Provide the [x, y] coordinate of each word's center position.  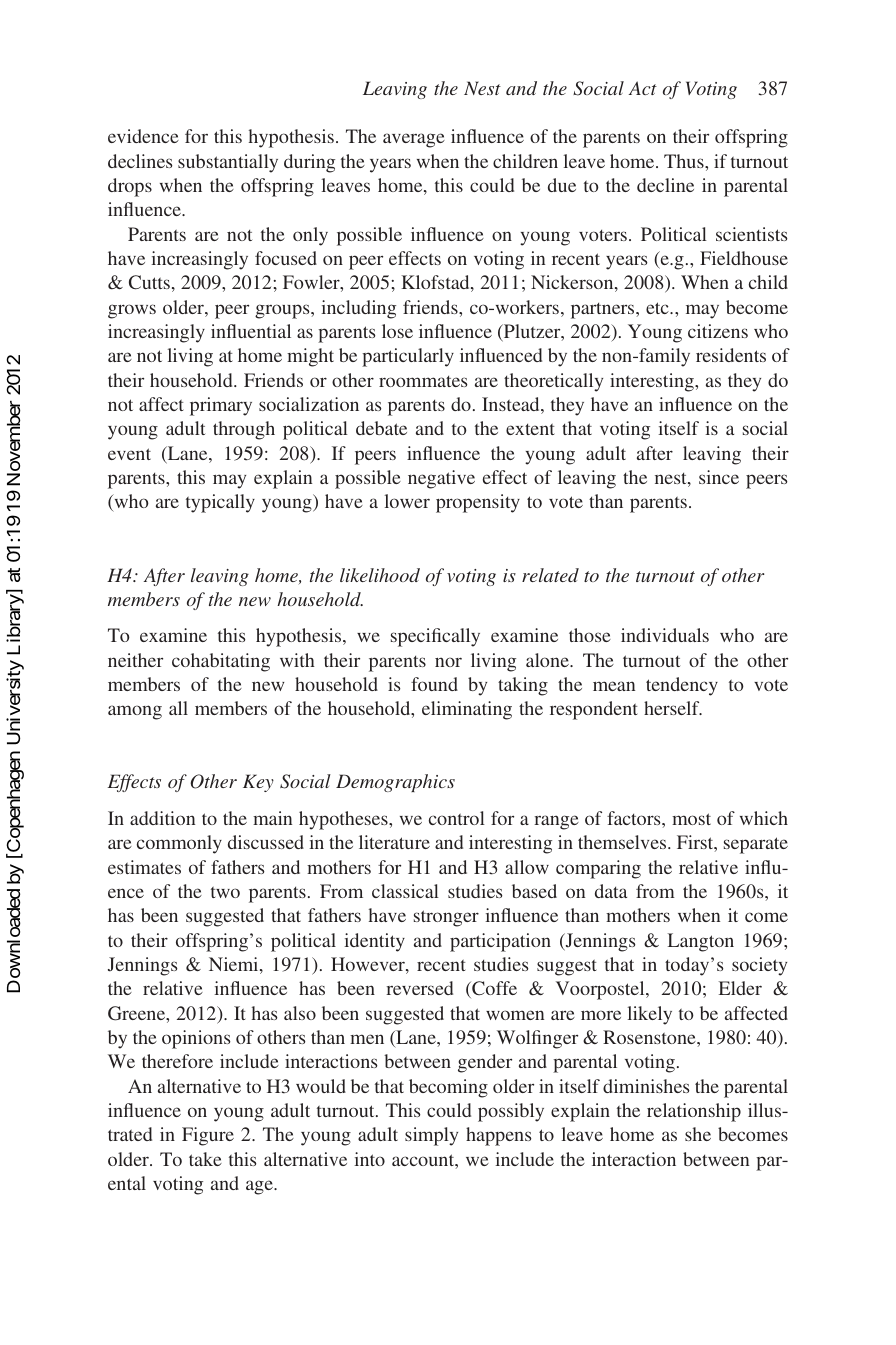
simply [431, 1136]
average [414, 140]
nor [448, 662]
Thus [685, 161]
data [611, 891]
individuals [665, 635]
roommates [423, 381]
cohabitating [221, 662]
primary [221, 406]
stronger [446, 918]
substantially [228, 163]
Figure [208, 1136]
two [225, 892]
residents [731, 355]
